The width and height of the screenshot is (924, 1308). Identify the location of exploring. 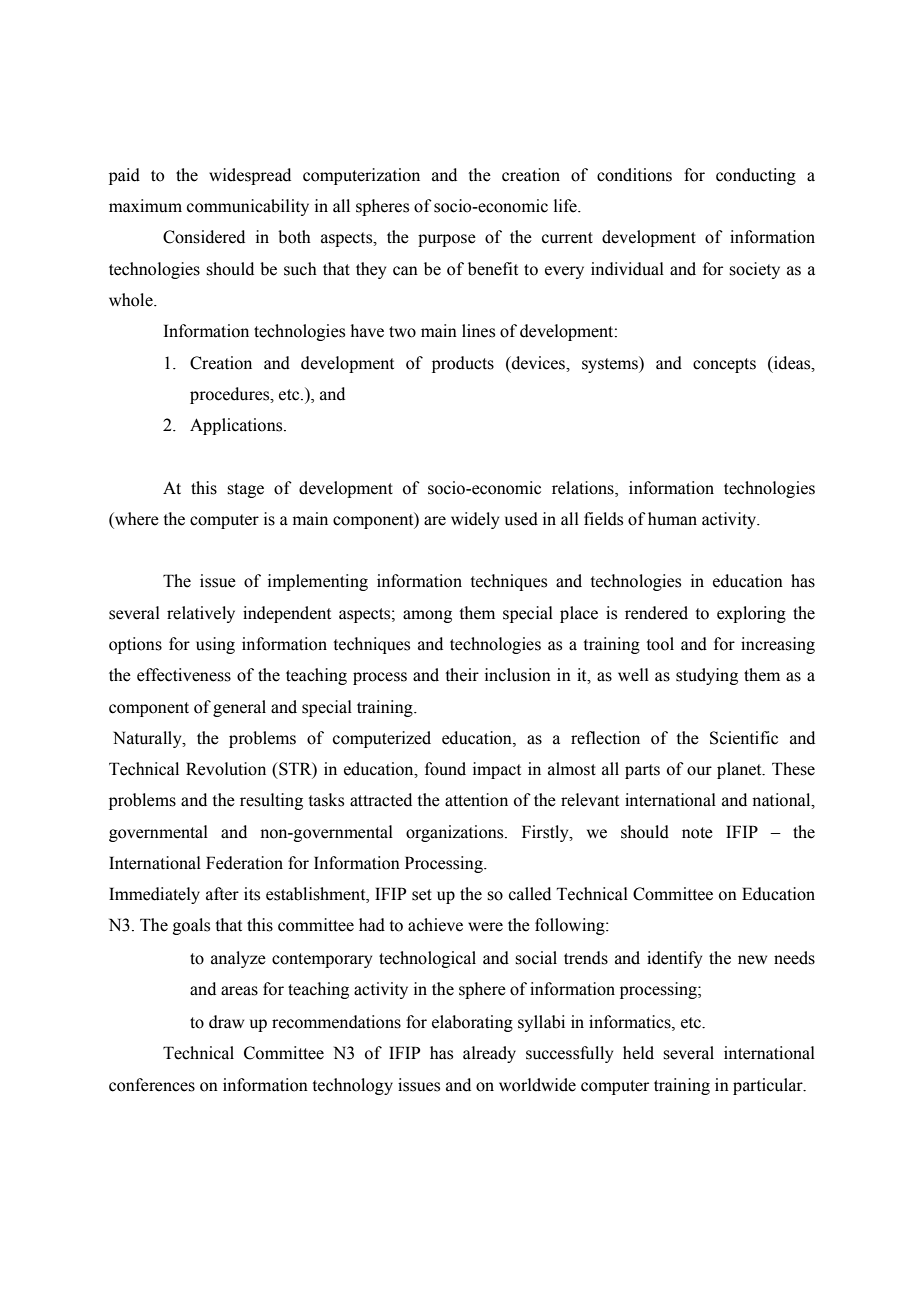
(751, 614).
